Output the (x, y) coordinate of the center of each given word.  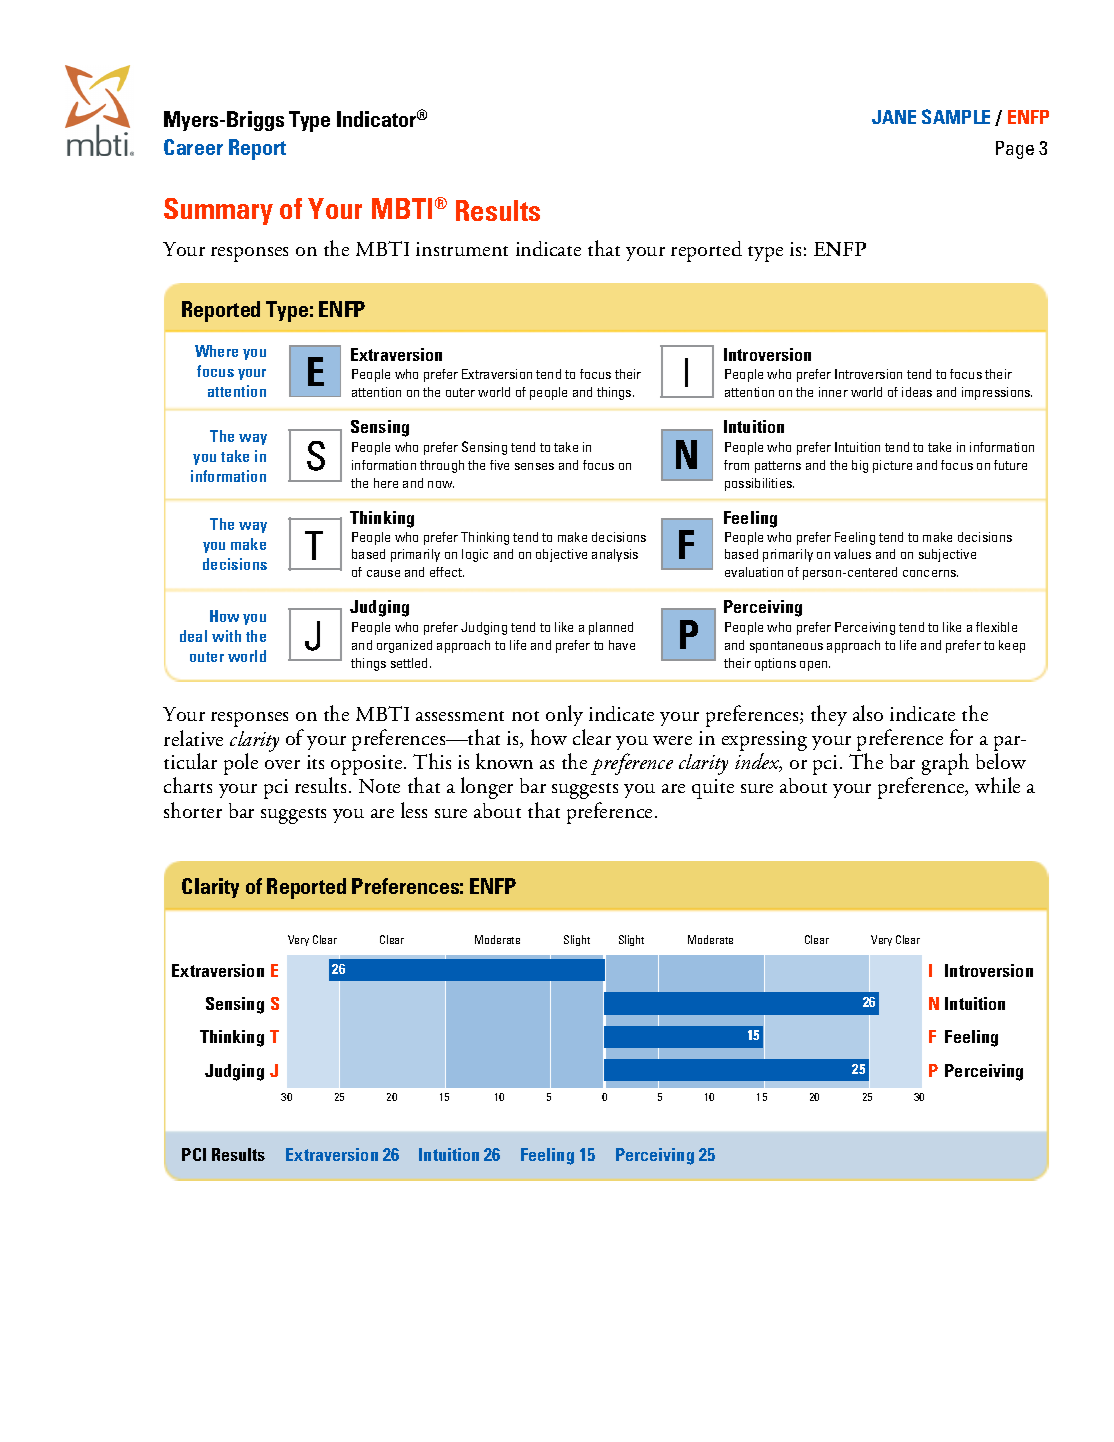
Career (193, 147)
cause (383, 573)
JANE (894, 117)
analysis (615, 555)
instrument (462, 249)
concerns (930, 573)
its (315, 762)
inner (833, 392)
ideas (917, 392)
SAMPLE (956, 116)
